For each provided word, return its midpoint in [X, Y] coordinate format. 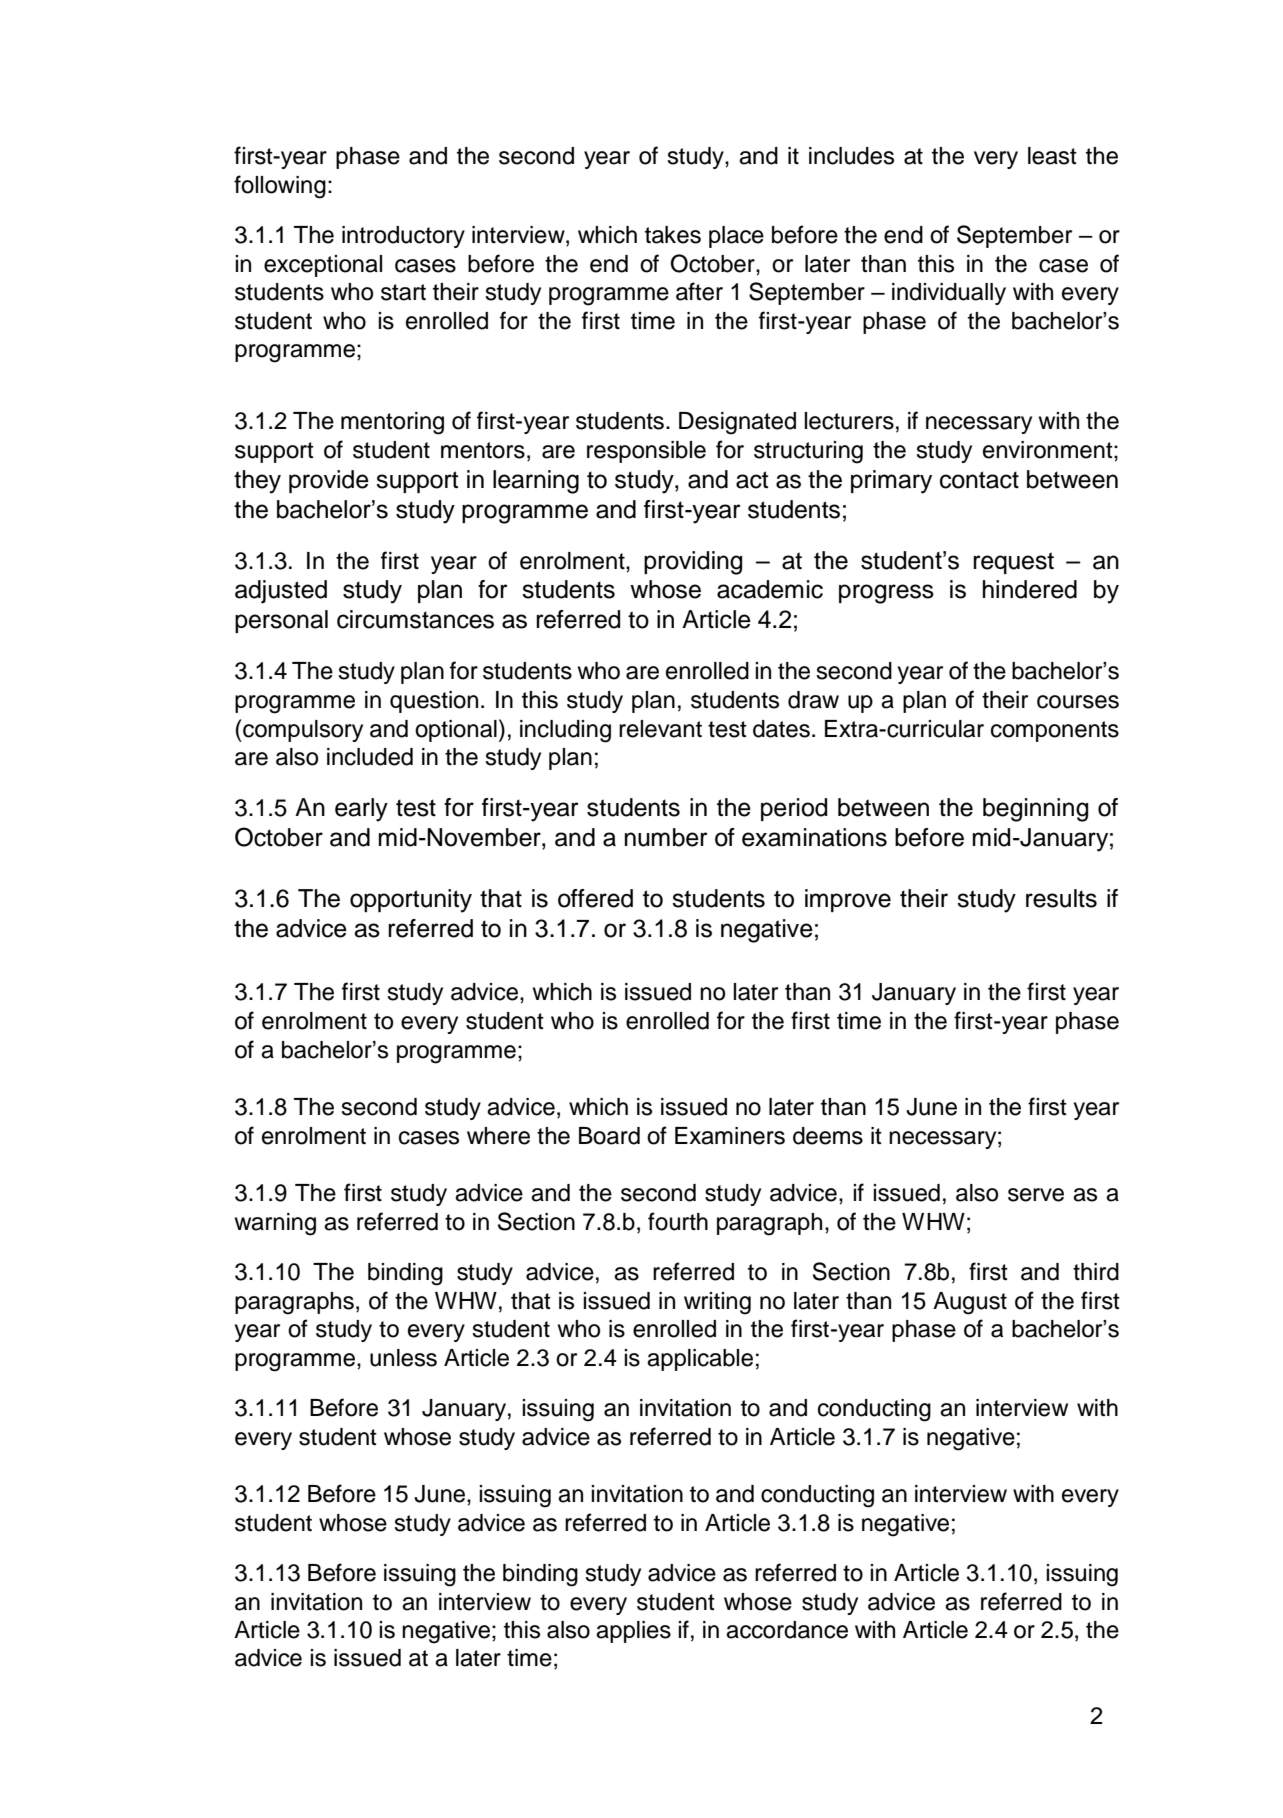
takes [673, 235]
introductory [403, 237]
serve [1036, 1195]
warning [275, 1224]
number [666, 837]
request [1013, 563]
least [1052, 156]
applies [633, 1632]
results [1061, 898]
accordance [787, 1630]
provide [329, 481]
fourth [678, 1221]
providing [693, 563]
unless [403, 1358]
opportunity [411, 901]
